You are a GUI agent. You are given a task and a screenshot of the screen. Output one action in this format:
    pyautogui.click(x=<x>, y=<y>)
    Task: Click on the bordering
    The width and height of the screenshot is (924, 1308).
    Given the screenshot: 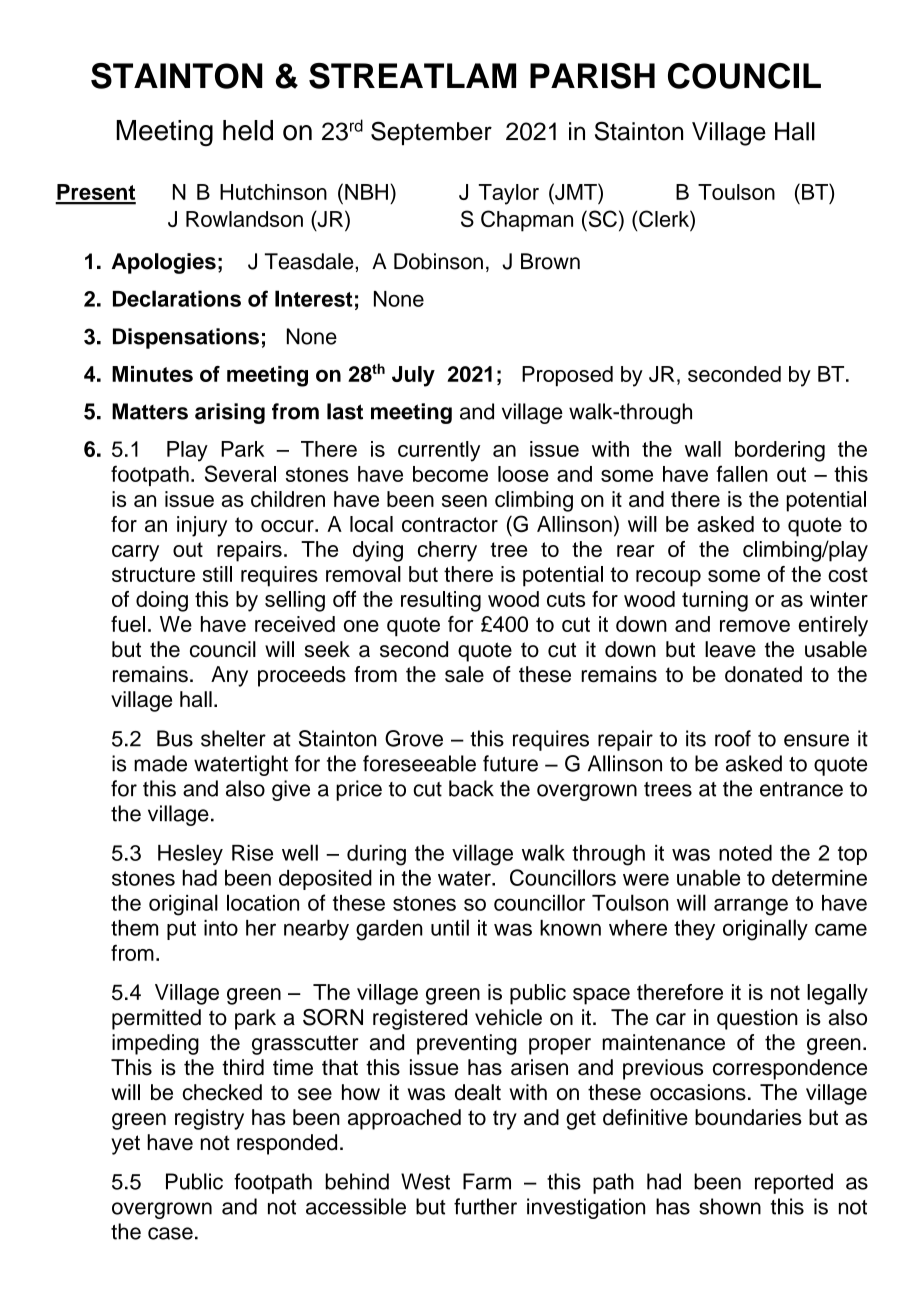 What is the action you would take?
    pyautogui.click(x=780, y=451)
